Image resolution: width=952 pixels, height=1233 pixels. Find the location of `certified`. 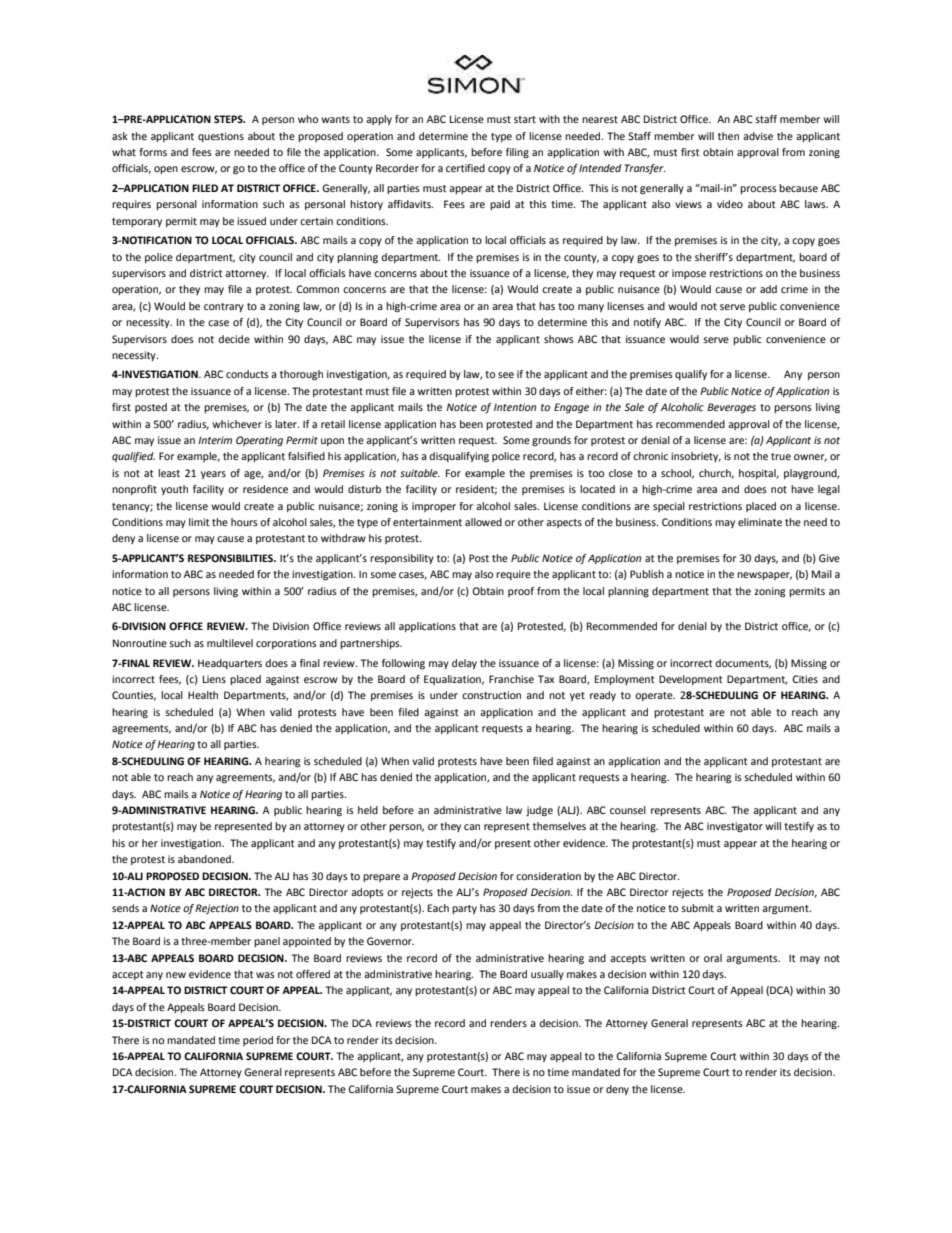

certified is located at coordinates (465, 168).
